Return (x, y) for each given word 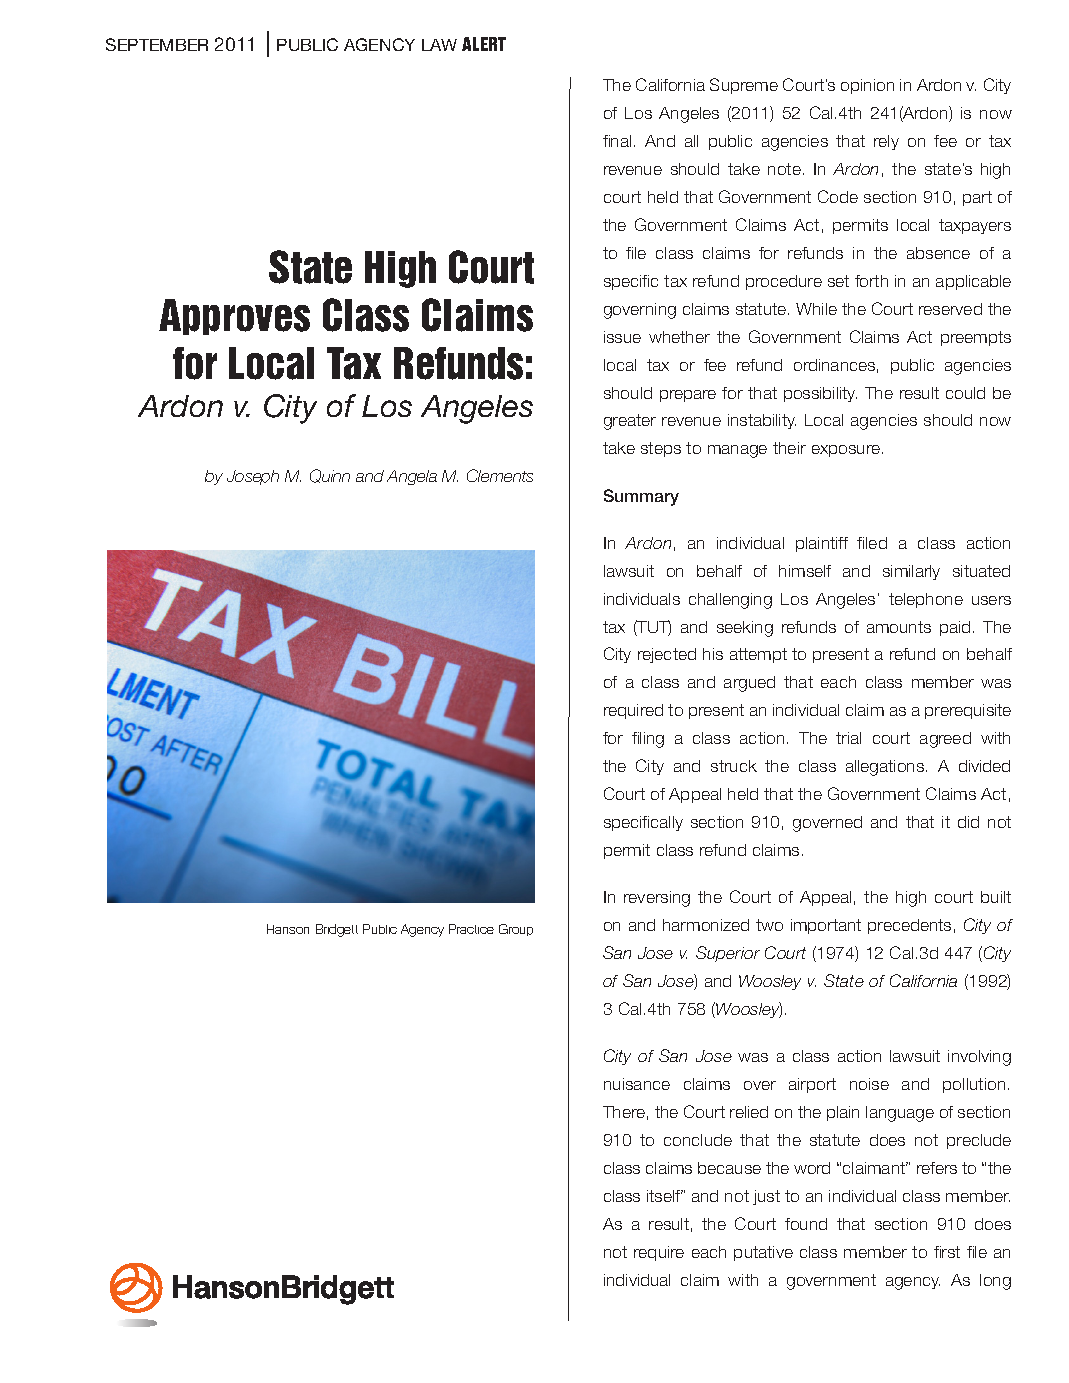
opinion (867, 86)
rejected (667, 655)
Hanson (288, 929)
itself (665, 1196)
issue (622, 337)
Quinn (330, 476)
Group (516, 930)
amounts (899, 627)
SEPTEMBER (157, 44)
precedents (909, 926)
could (965, 393)
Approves (234, 317)
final (617, 141)
